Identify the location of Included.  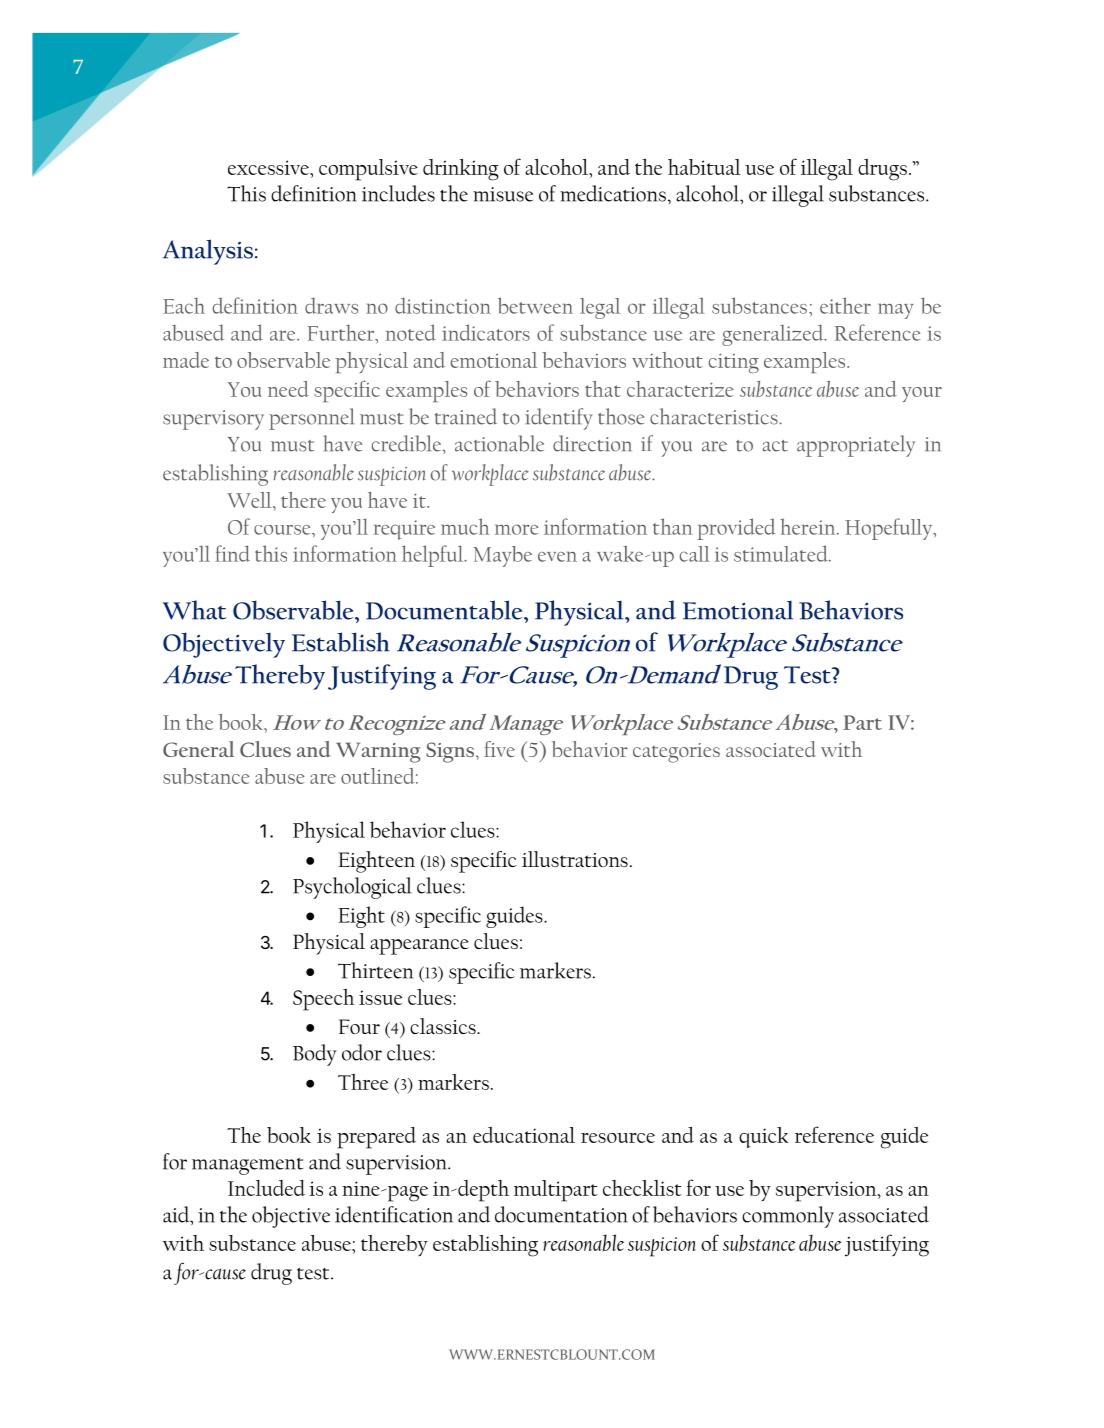
(266, 1188).
